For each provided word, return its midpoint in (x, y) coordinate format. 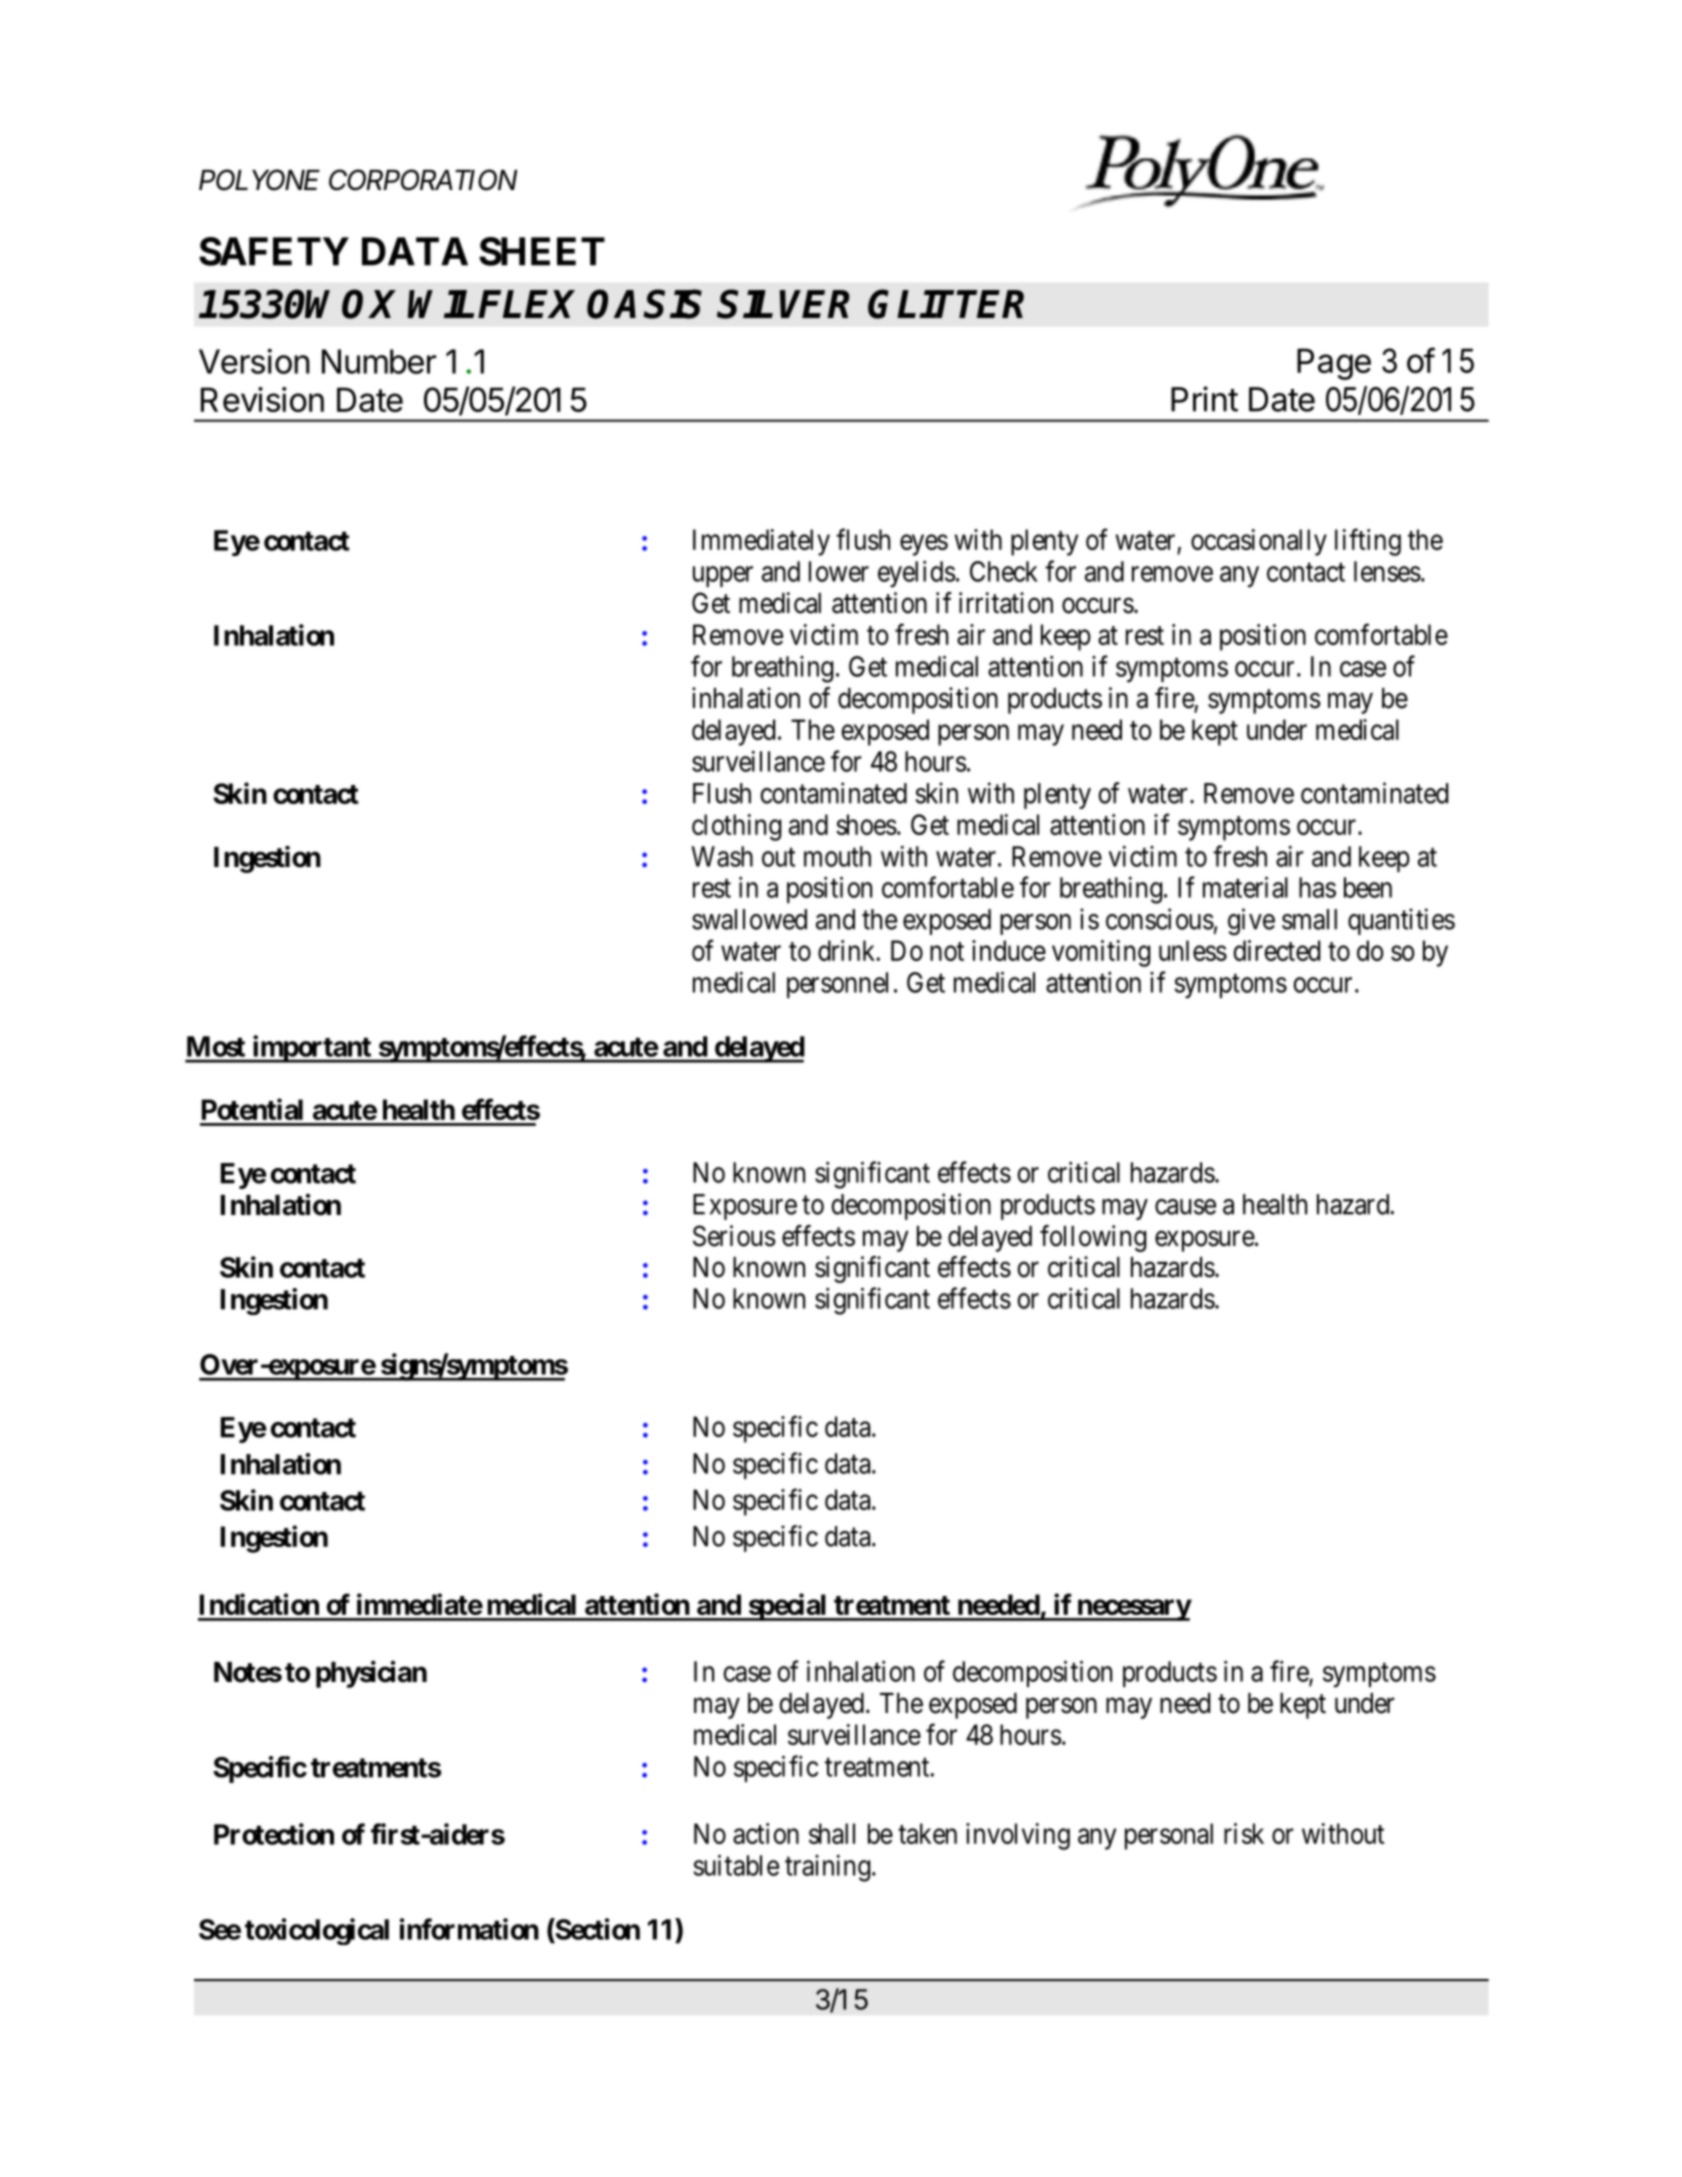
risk (1244, 1833)
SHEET (542, 251)
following (1093, 1238)
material (1245, 887)
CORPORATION (423, 180)
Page (1334, 364)
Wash (722, 856)
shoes (866, 824)
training (827, 1868)
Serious (734, 1236)
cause (1185, 1207)
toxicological (317, 1931)
